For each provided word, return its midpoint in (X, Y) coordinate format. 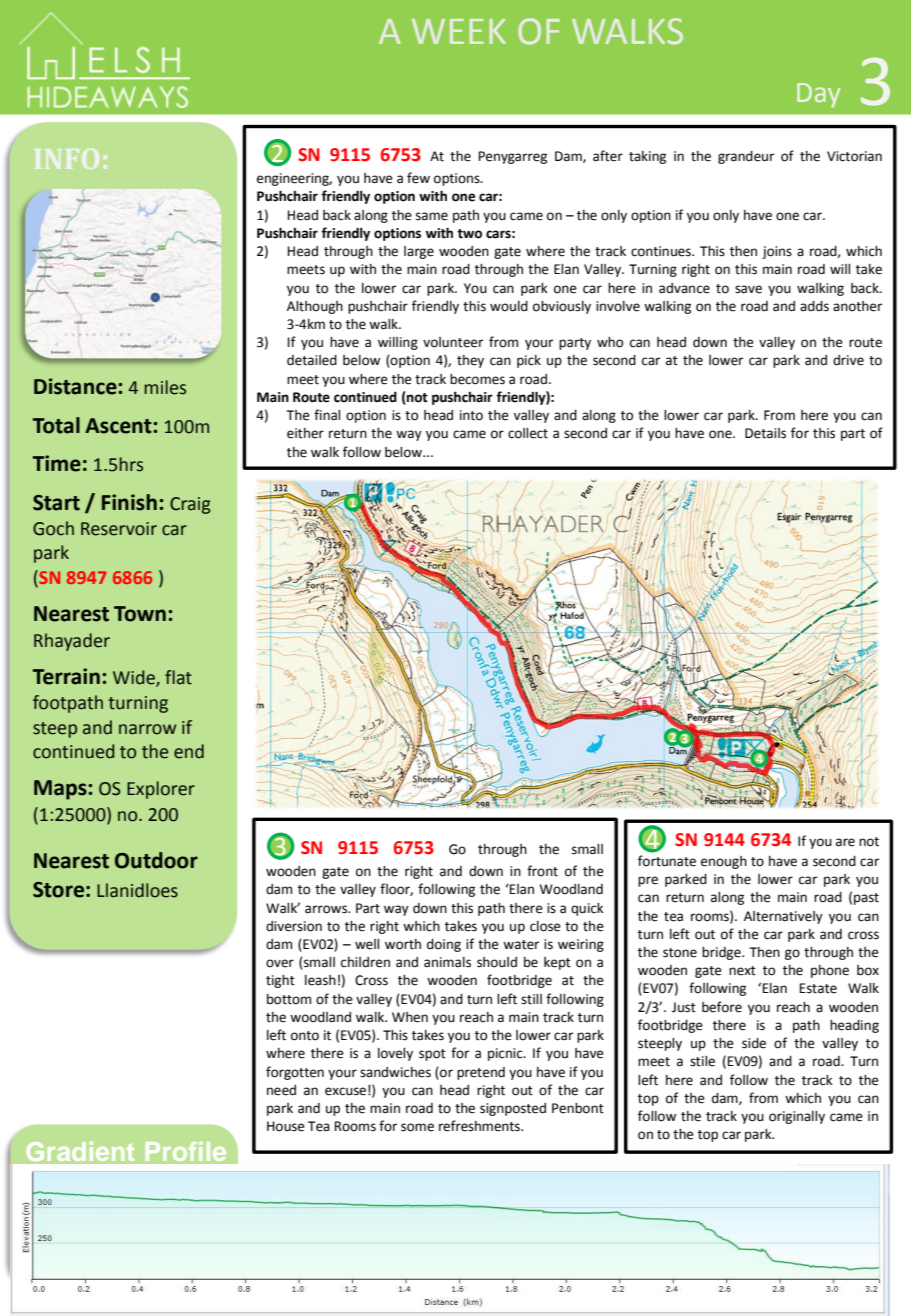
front (542, 871)
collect (528, 433)
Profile (186, 1151)
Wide (135, 678)
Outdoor (156, 860)
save (748, 289)
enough (724, 862)
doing (444, 945)
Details (765, 433)
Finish (129, 502)
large (419, 252)
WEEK (459, 31)
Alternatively (783, 917)
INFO (67, 159)
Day (819, 95)
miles (165, 387)
